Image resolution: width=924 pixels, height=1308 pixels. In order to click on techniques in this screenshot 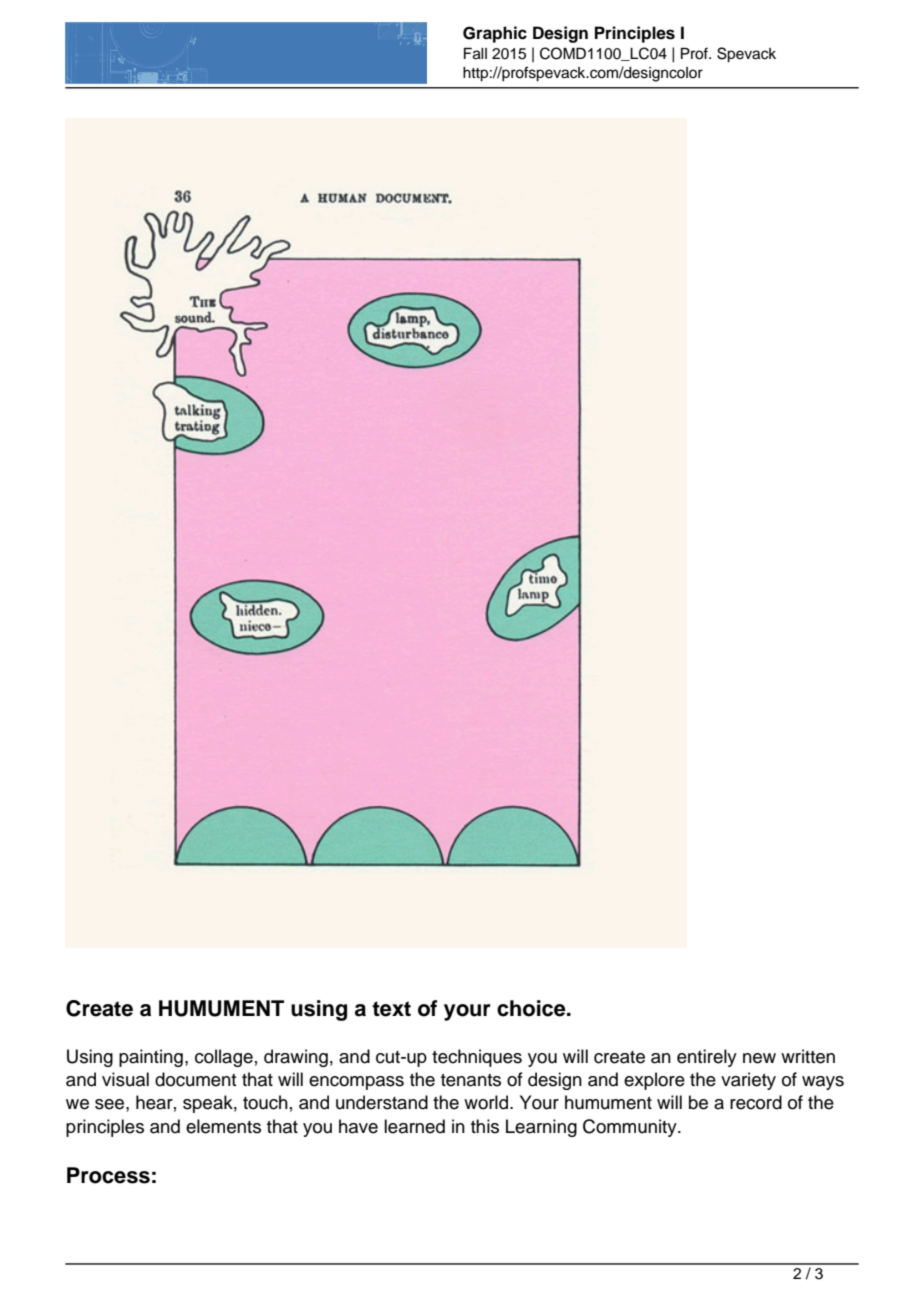, I will do `click(477, 1058)`.
